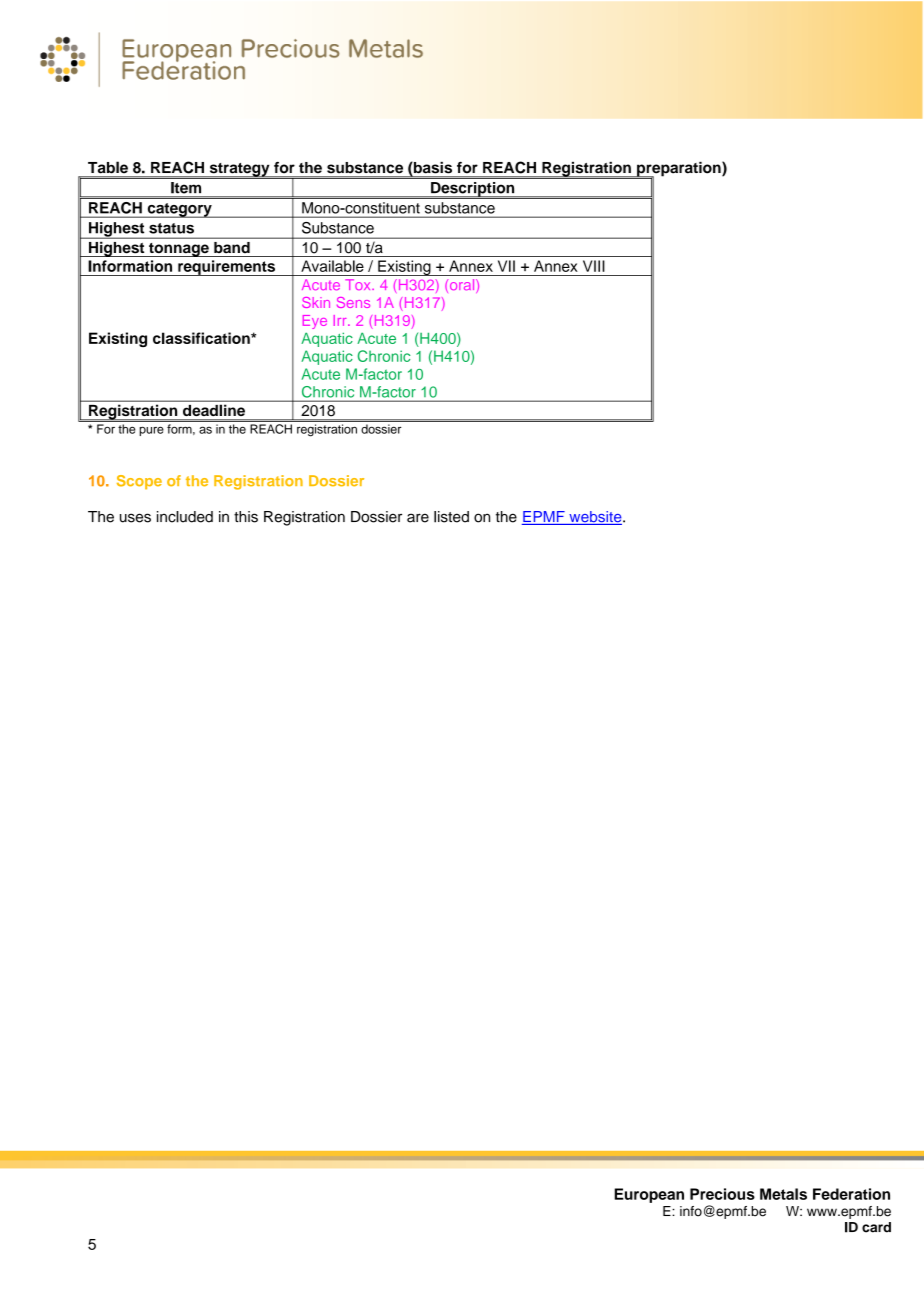  I want to click on website, so click(595, 518).
